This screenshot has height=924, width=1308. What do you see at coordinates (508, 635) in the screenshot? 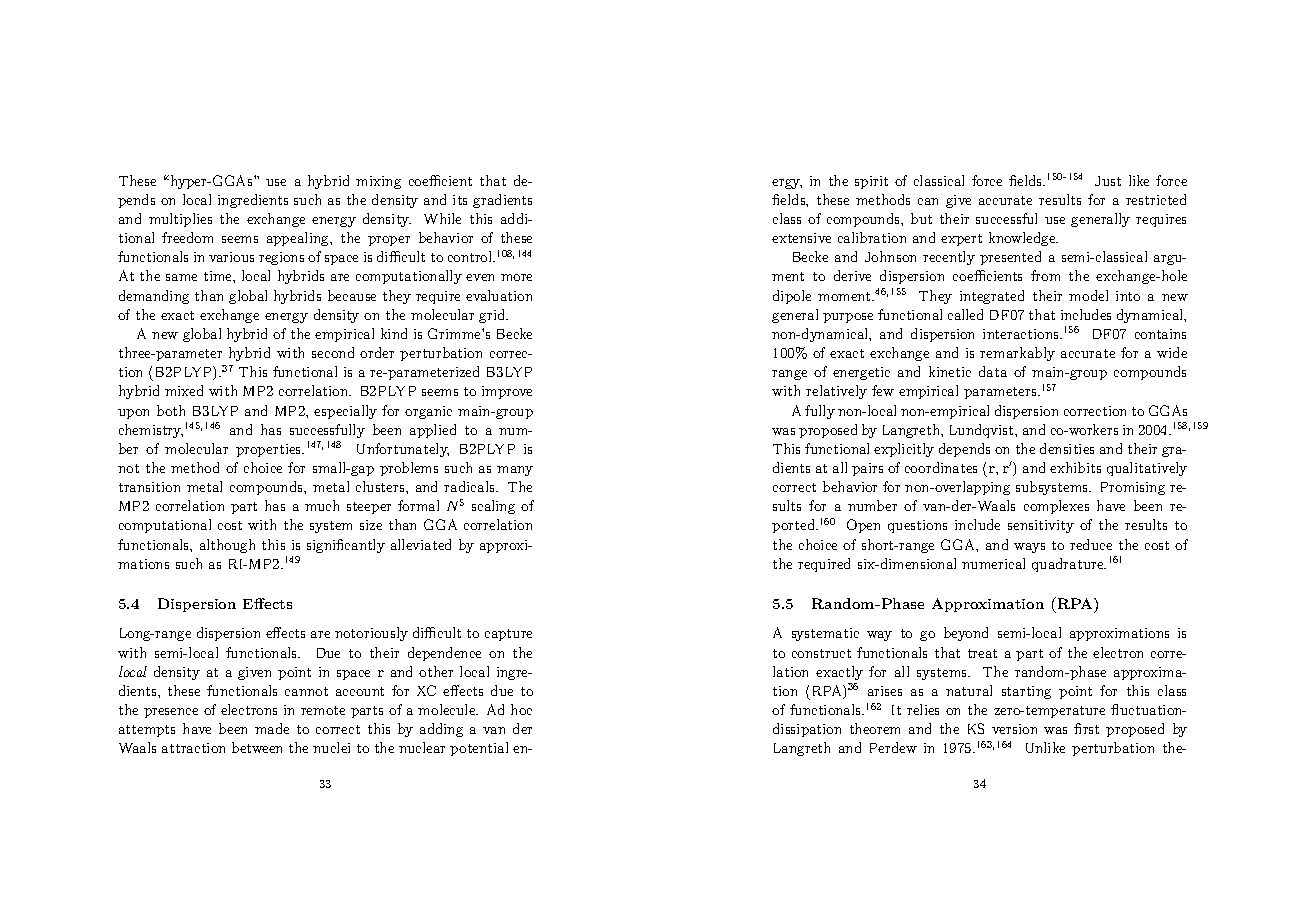
I see `capture` at bounding box center [508, 635].
